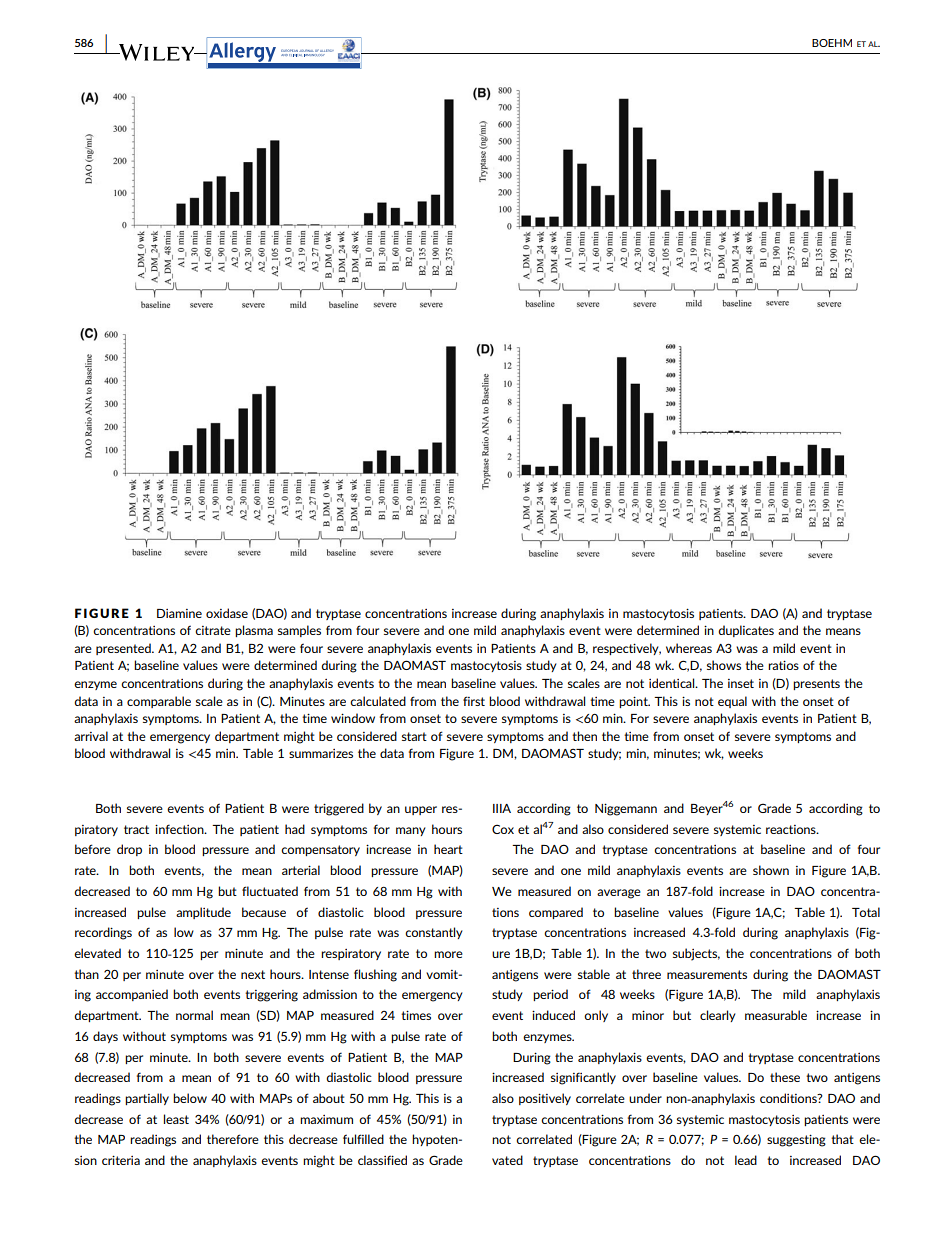 This screenshot has height=1251, width=952. What do you see at coordinates (474, 701) in the screenshot?
I see `first` at bounding box center [474, 701].
